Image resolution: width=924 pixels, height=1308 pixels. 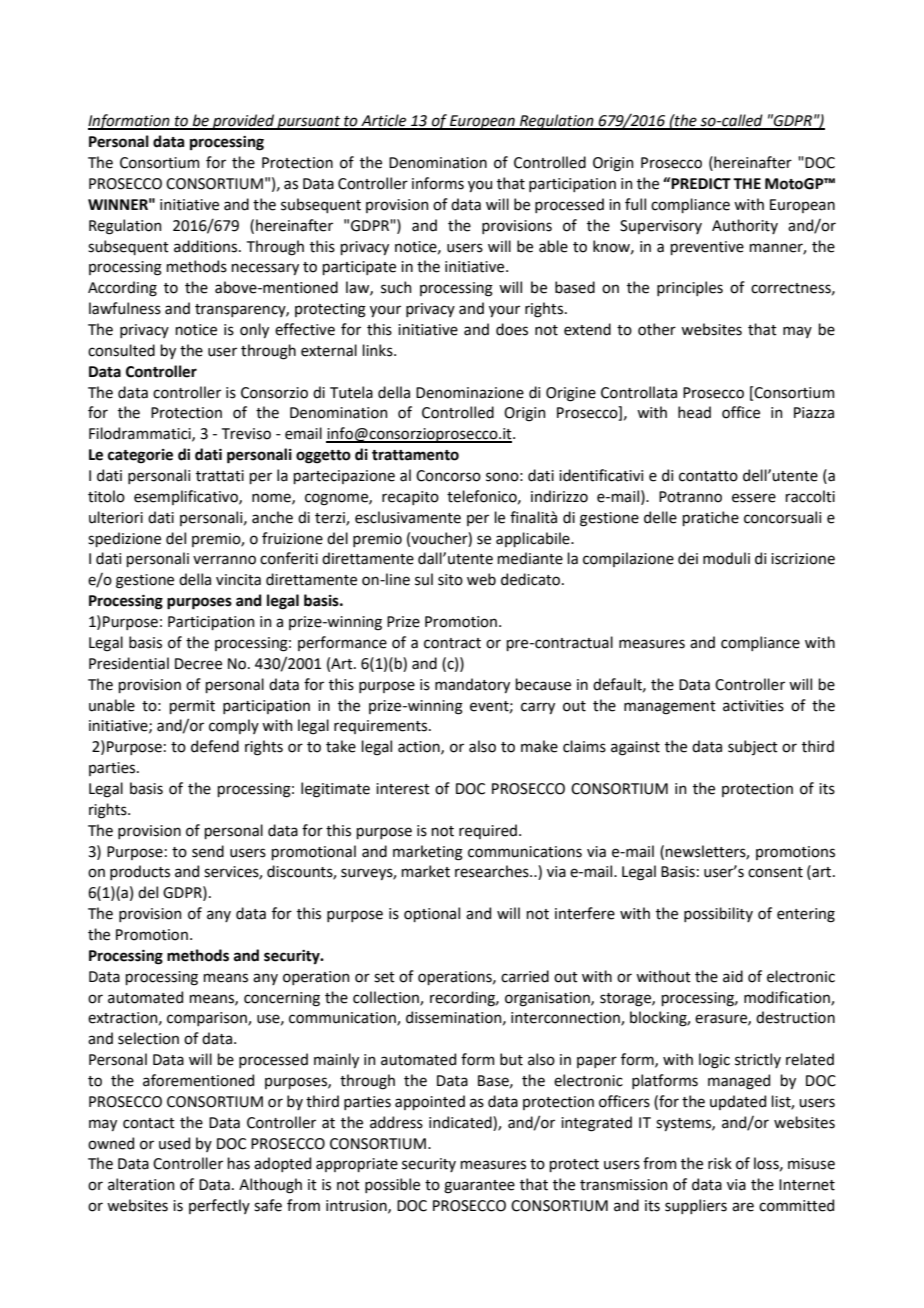 What do you see at coordinates (472, 685) in the document?
I see `mandatory` at bounding box center [472, 685].
